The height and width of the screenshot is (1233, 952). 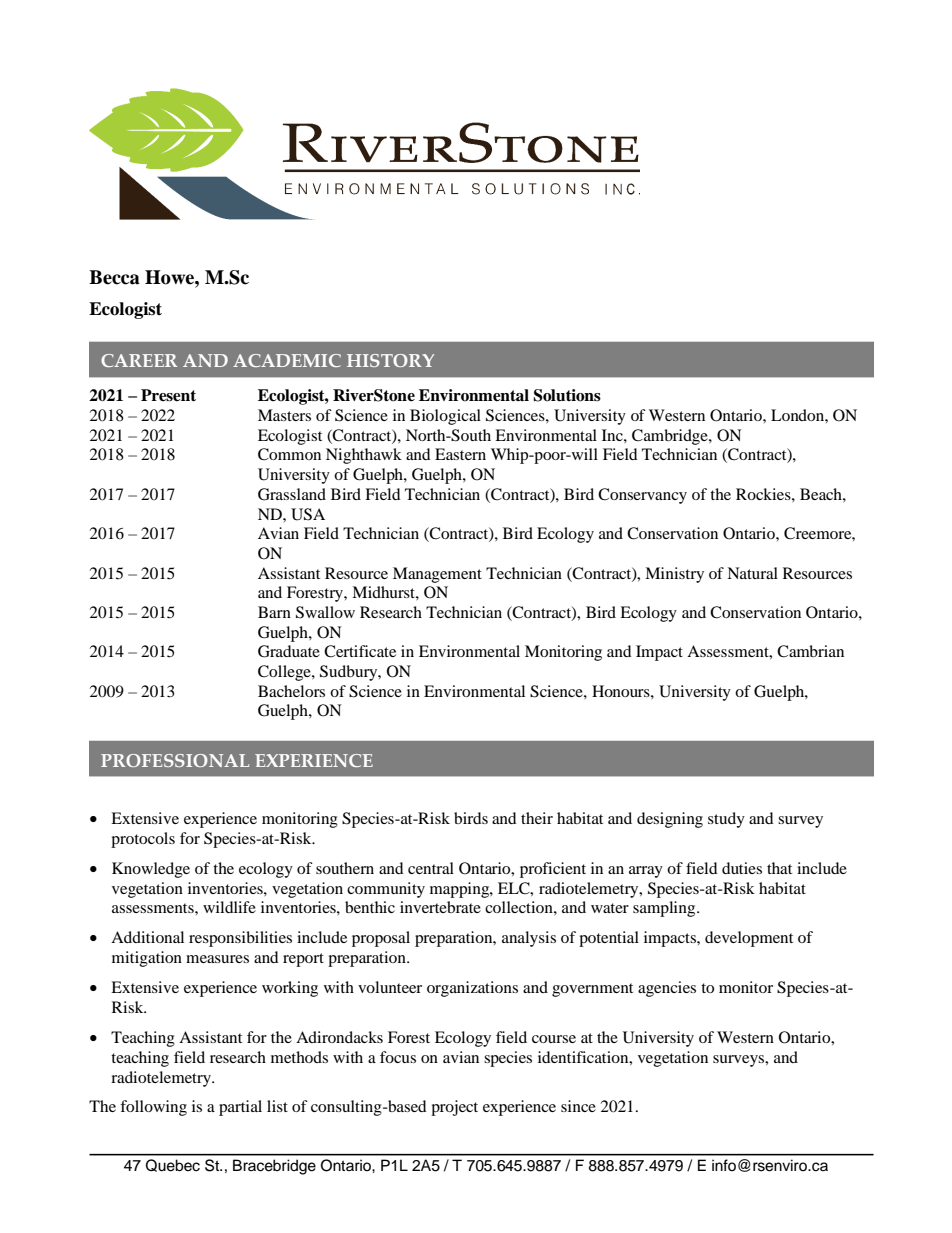 I want to click on responsibilities, so click(x=240, y=939).
